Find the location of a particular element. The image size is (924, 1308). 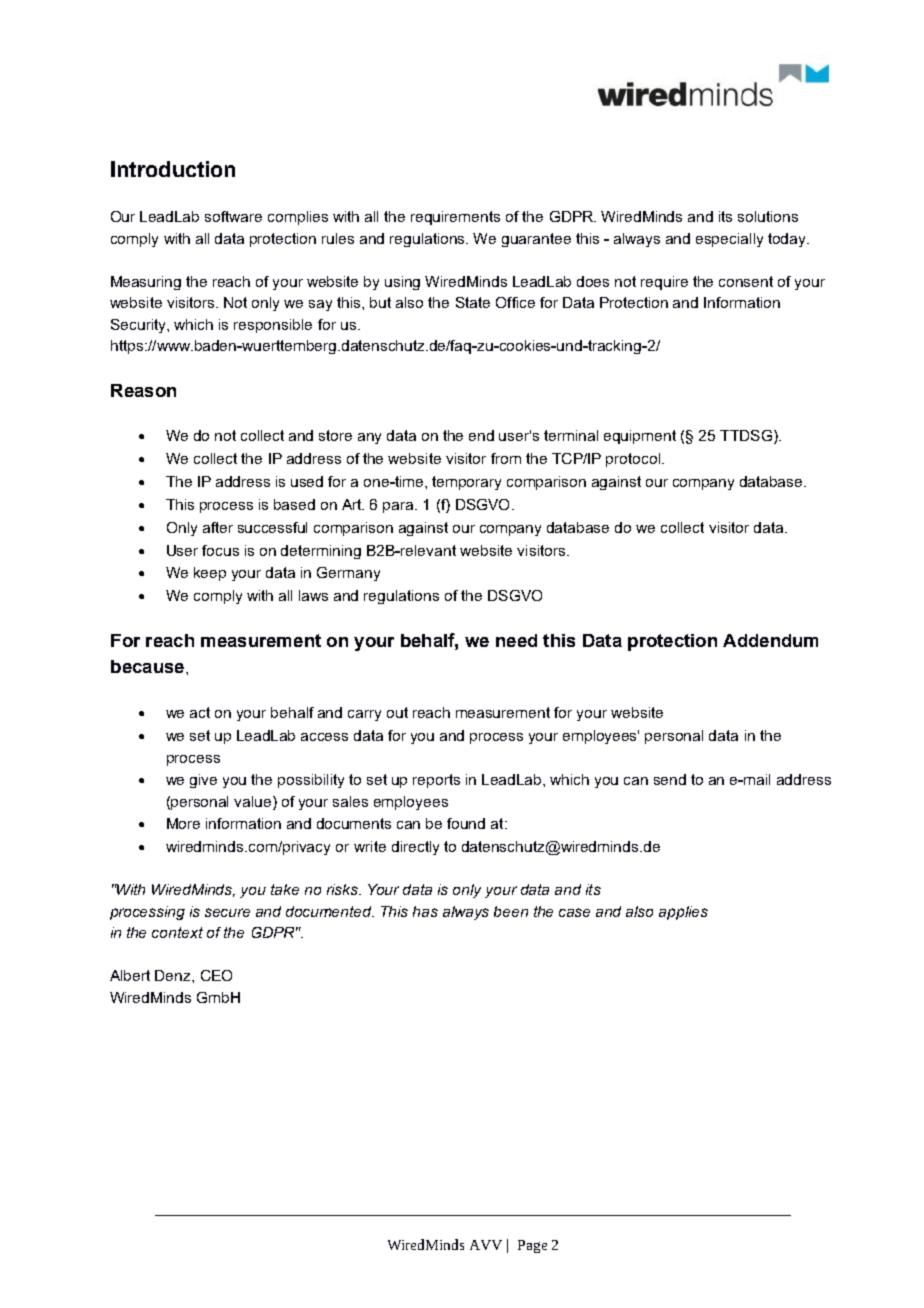

especially is located at coordinates (729, 240).
